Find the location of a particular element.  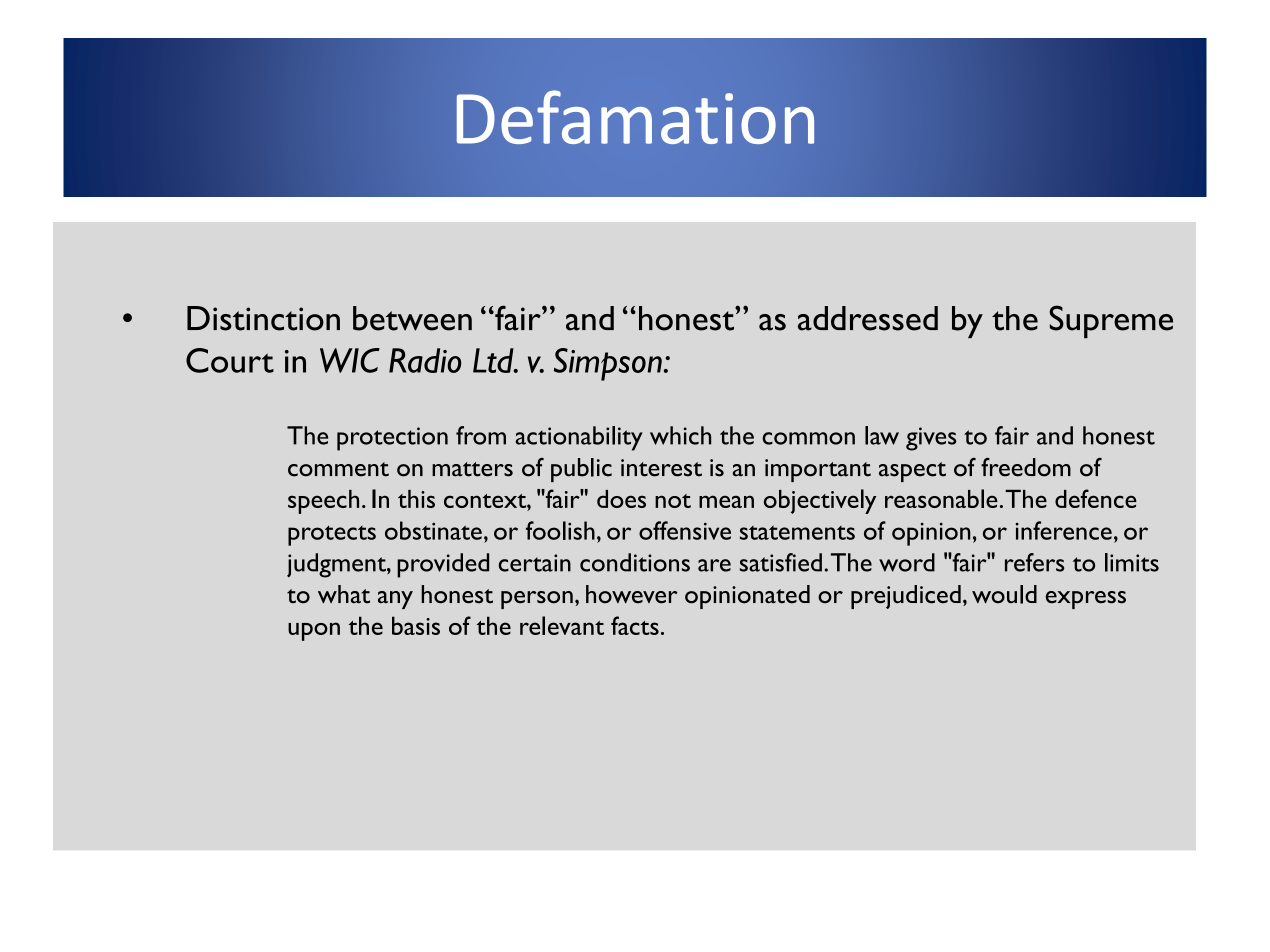

gives is located at coordinates (931, 439).
